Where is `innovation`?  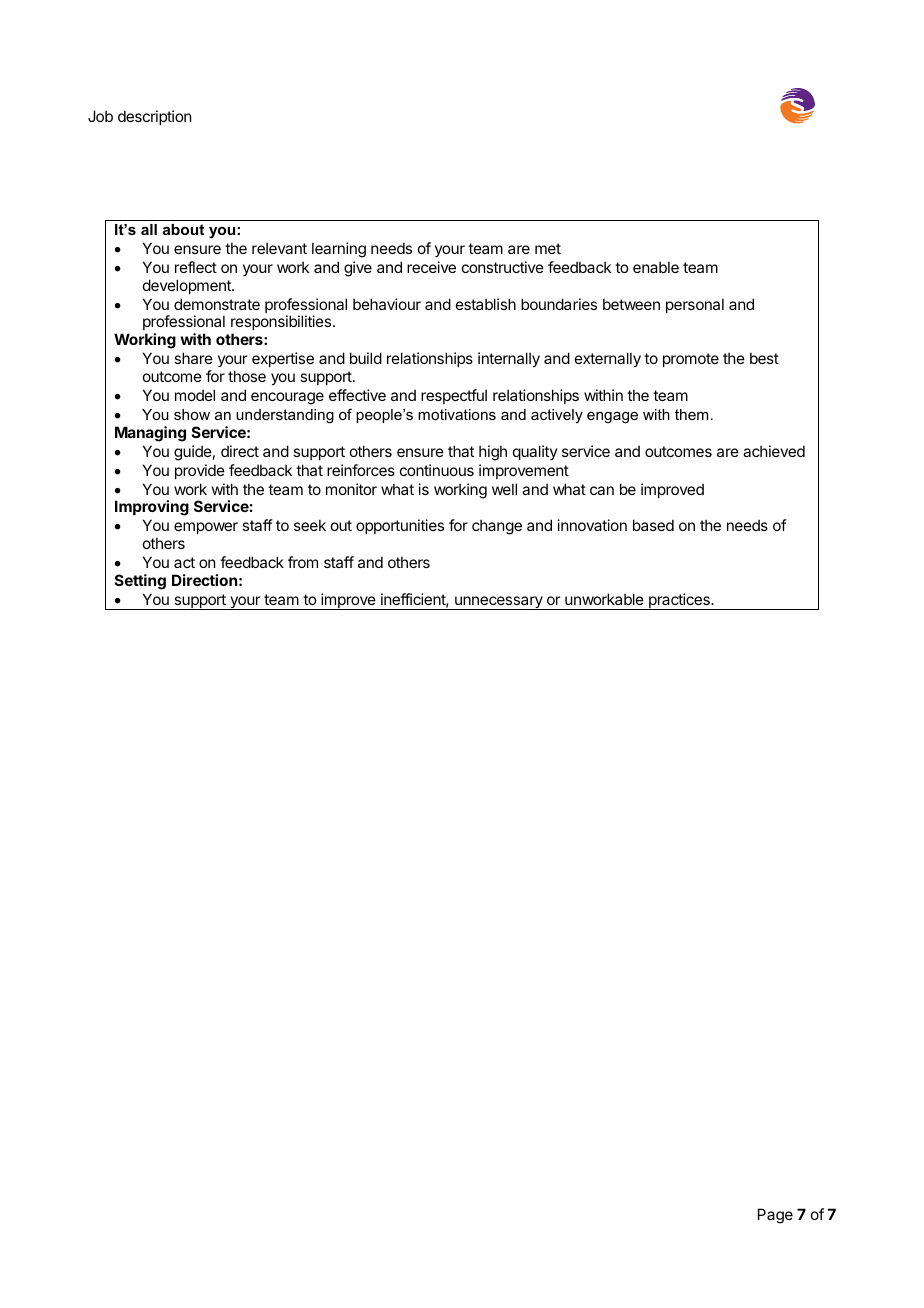
innovation is located at coordinates (592, 525).
